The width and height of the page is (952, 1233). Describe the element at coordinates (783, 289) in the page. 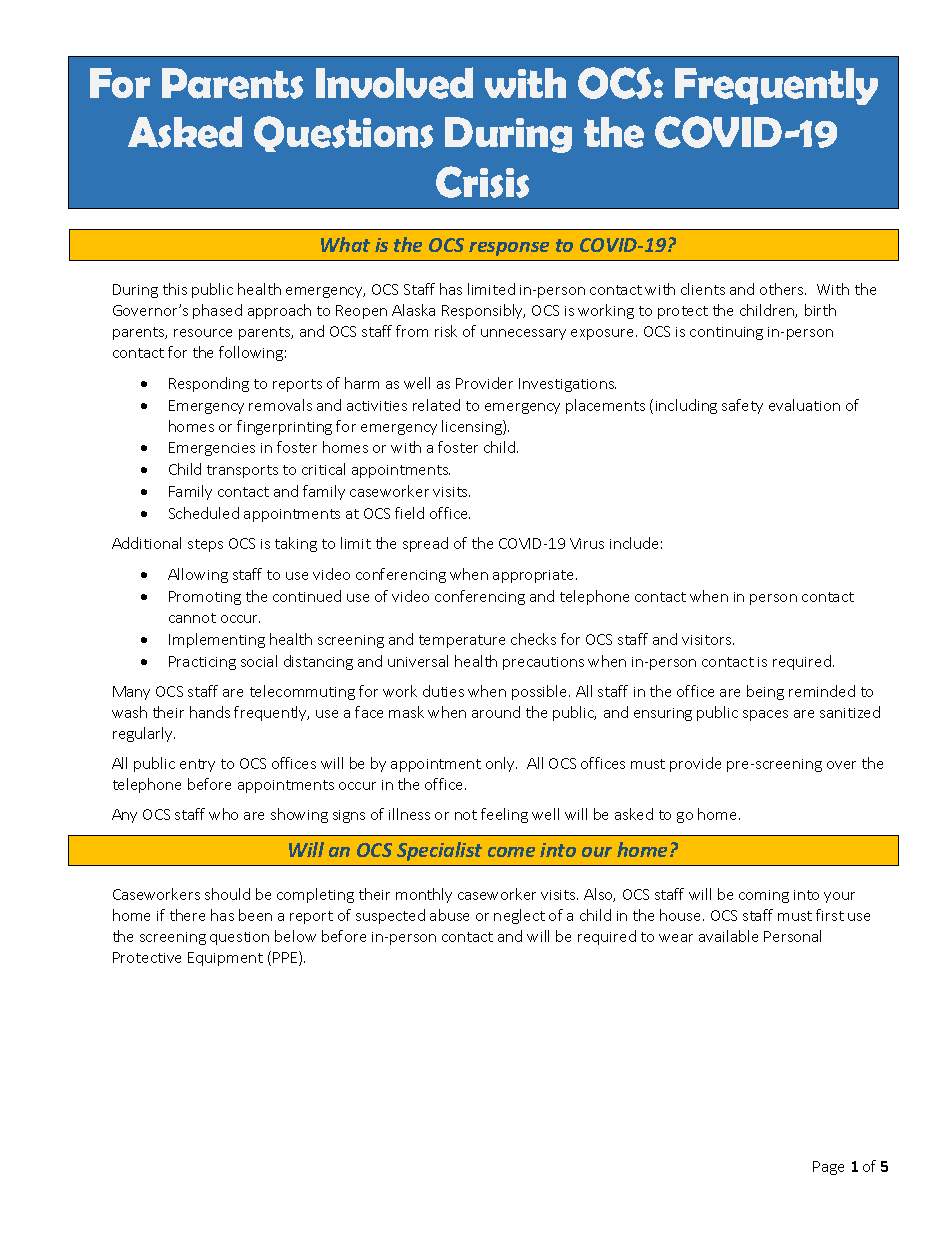

I see `others` at that location.
